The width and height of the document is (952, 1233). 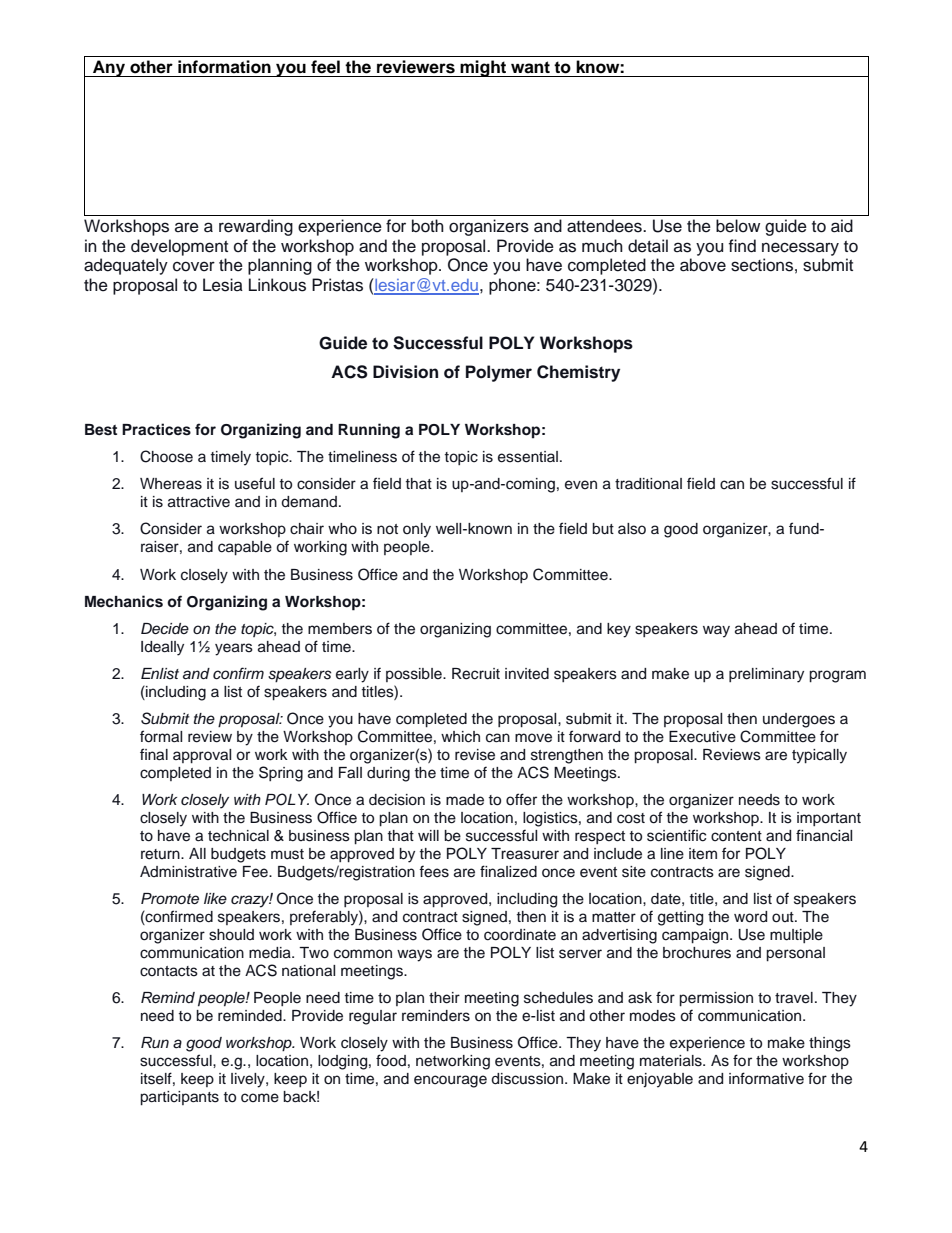 What do you see at coordinates (179, 1098) in the document?
I see `participants` at bounding box center [179, 1098].
